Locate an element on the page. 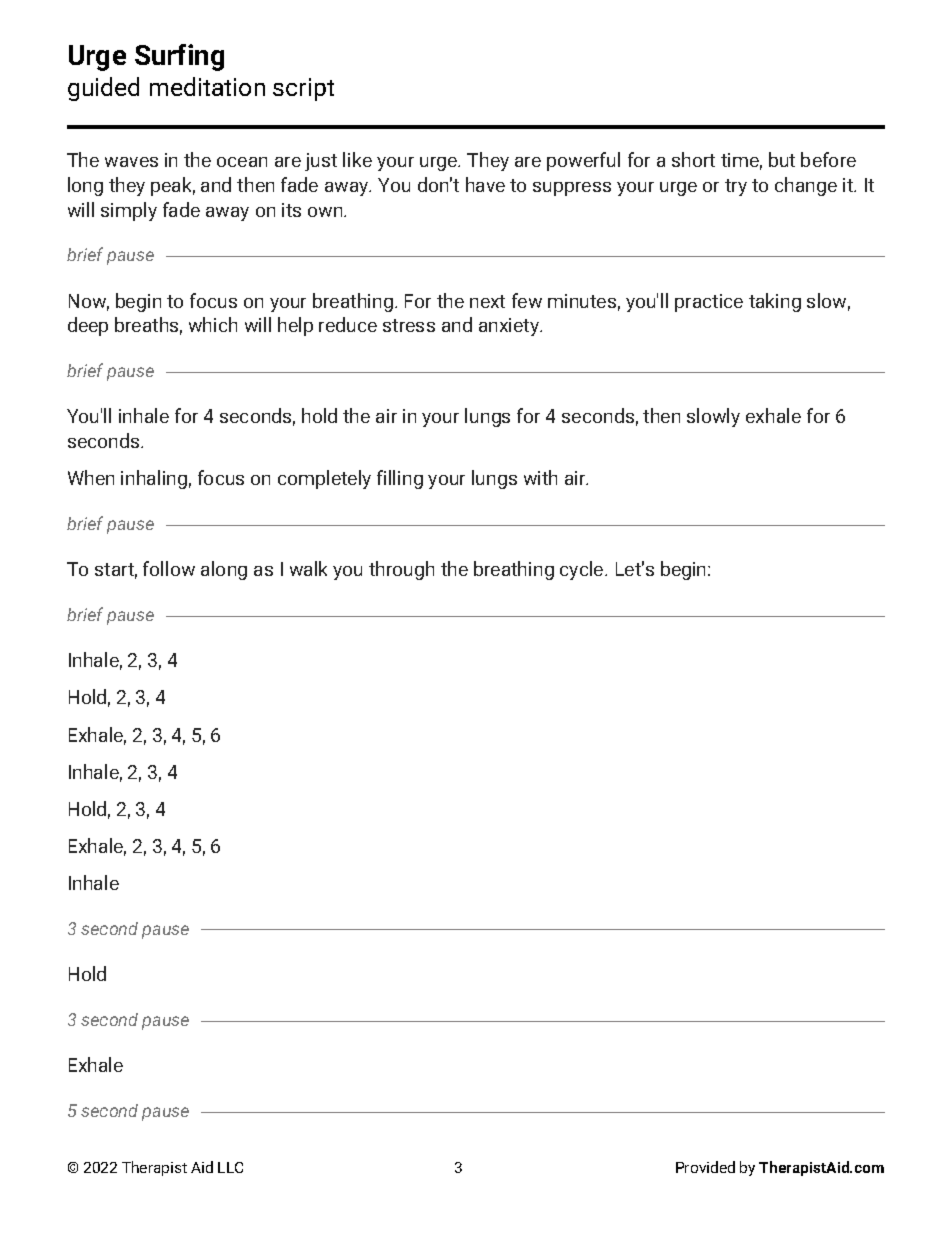 The image size is (952, 1233). LLC is located at coordinates (230, 1167).
